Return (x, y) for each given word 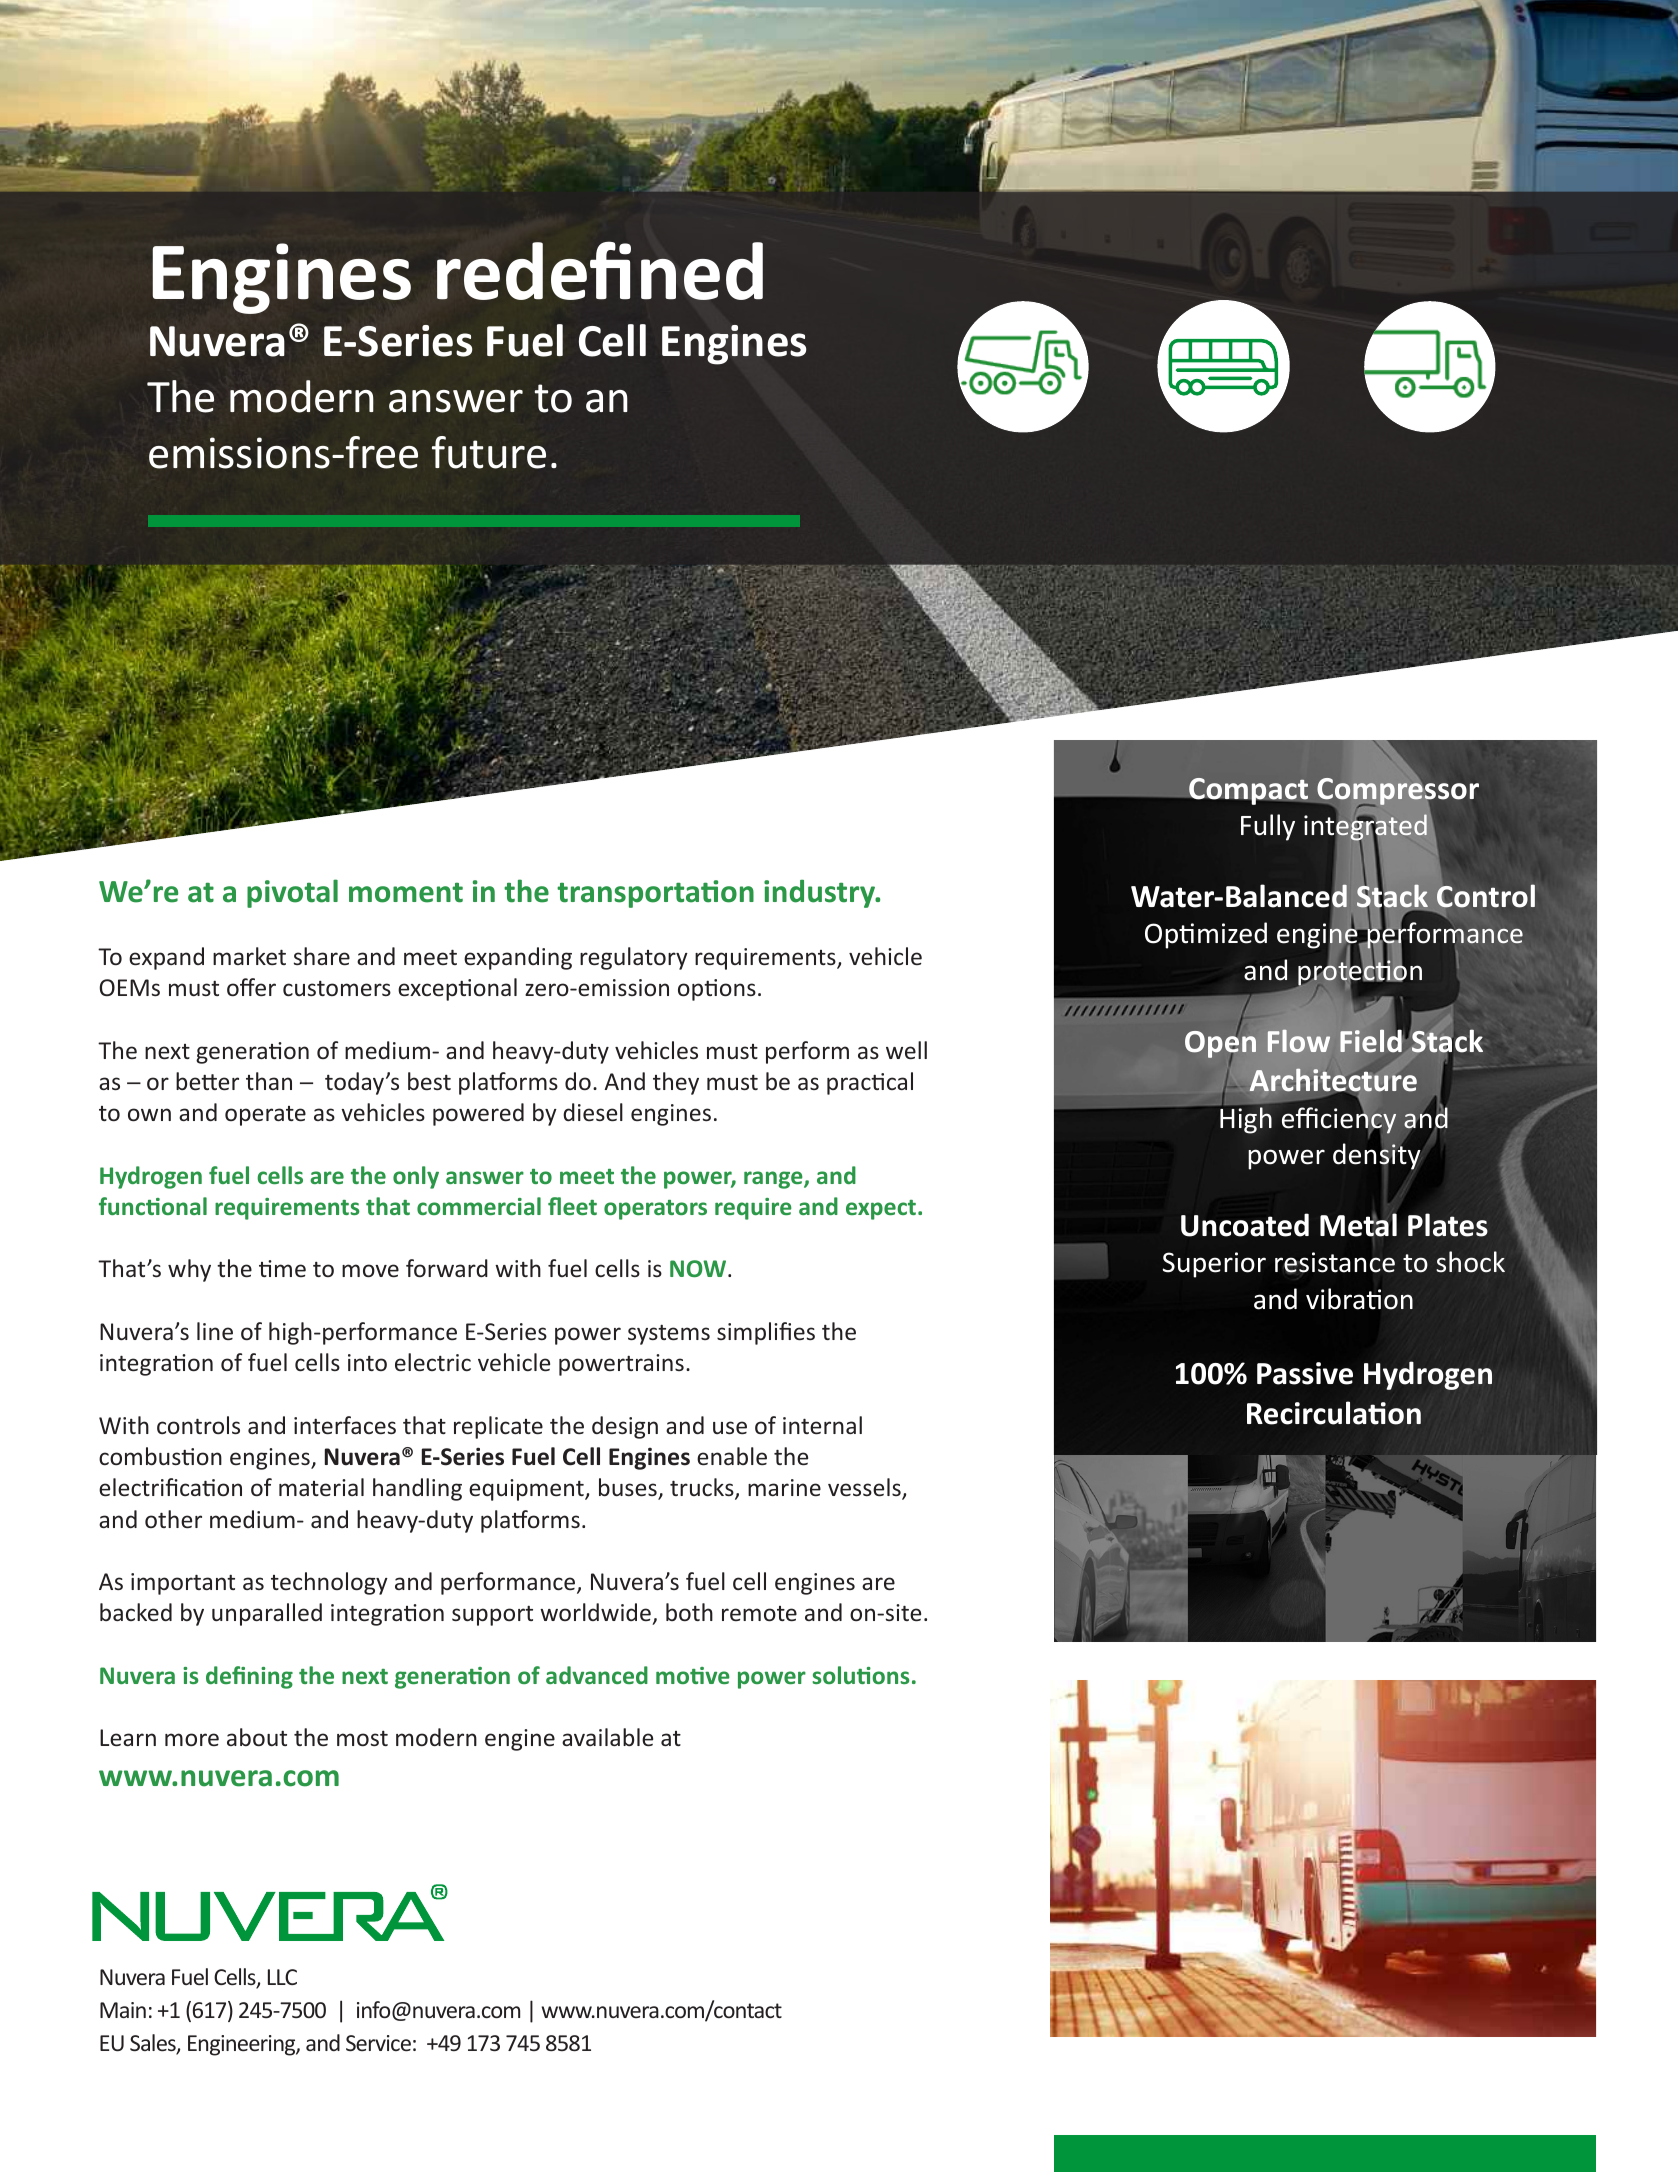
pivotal (292, 893)
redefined (600, 270)
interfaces (345, 1425)
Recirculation (1334, 1413)
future (489, 452)
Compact (1247, 791)
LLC (282, 1977)
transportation (655, 894)
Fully (1268, 827)
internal (822, 1425)
